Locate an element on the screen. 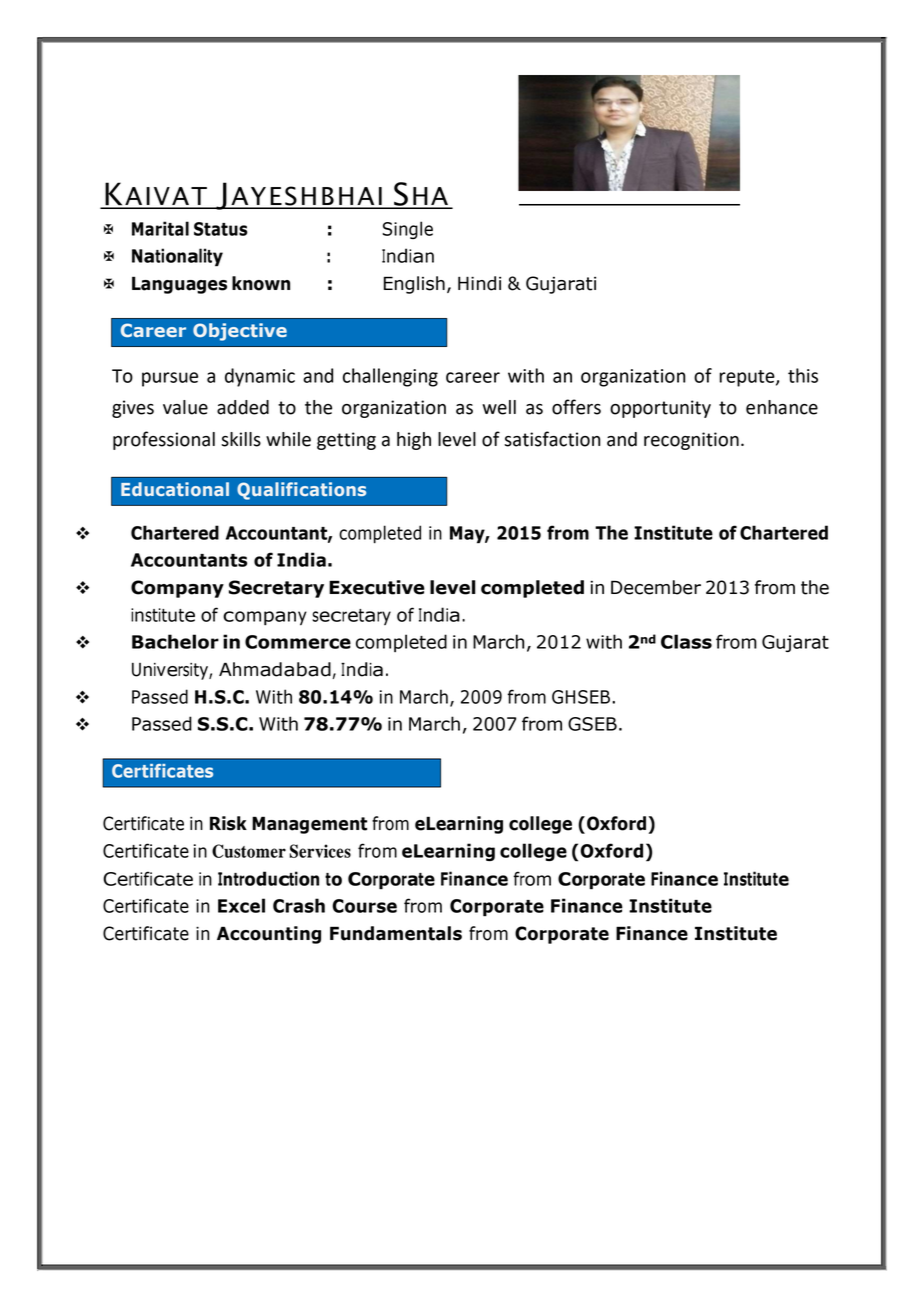  Risk is located at coordinates (228, 823).
